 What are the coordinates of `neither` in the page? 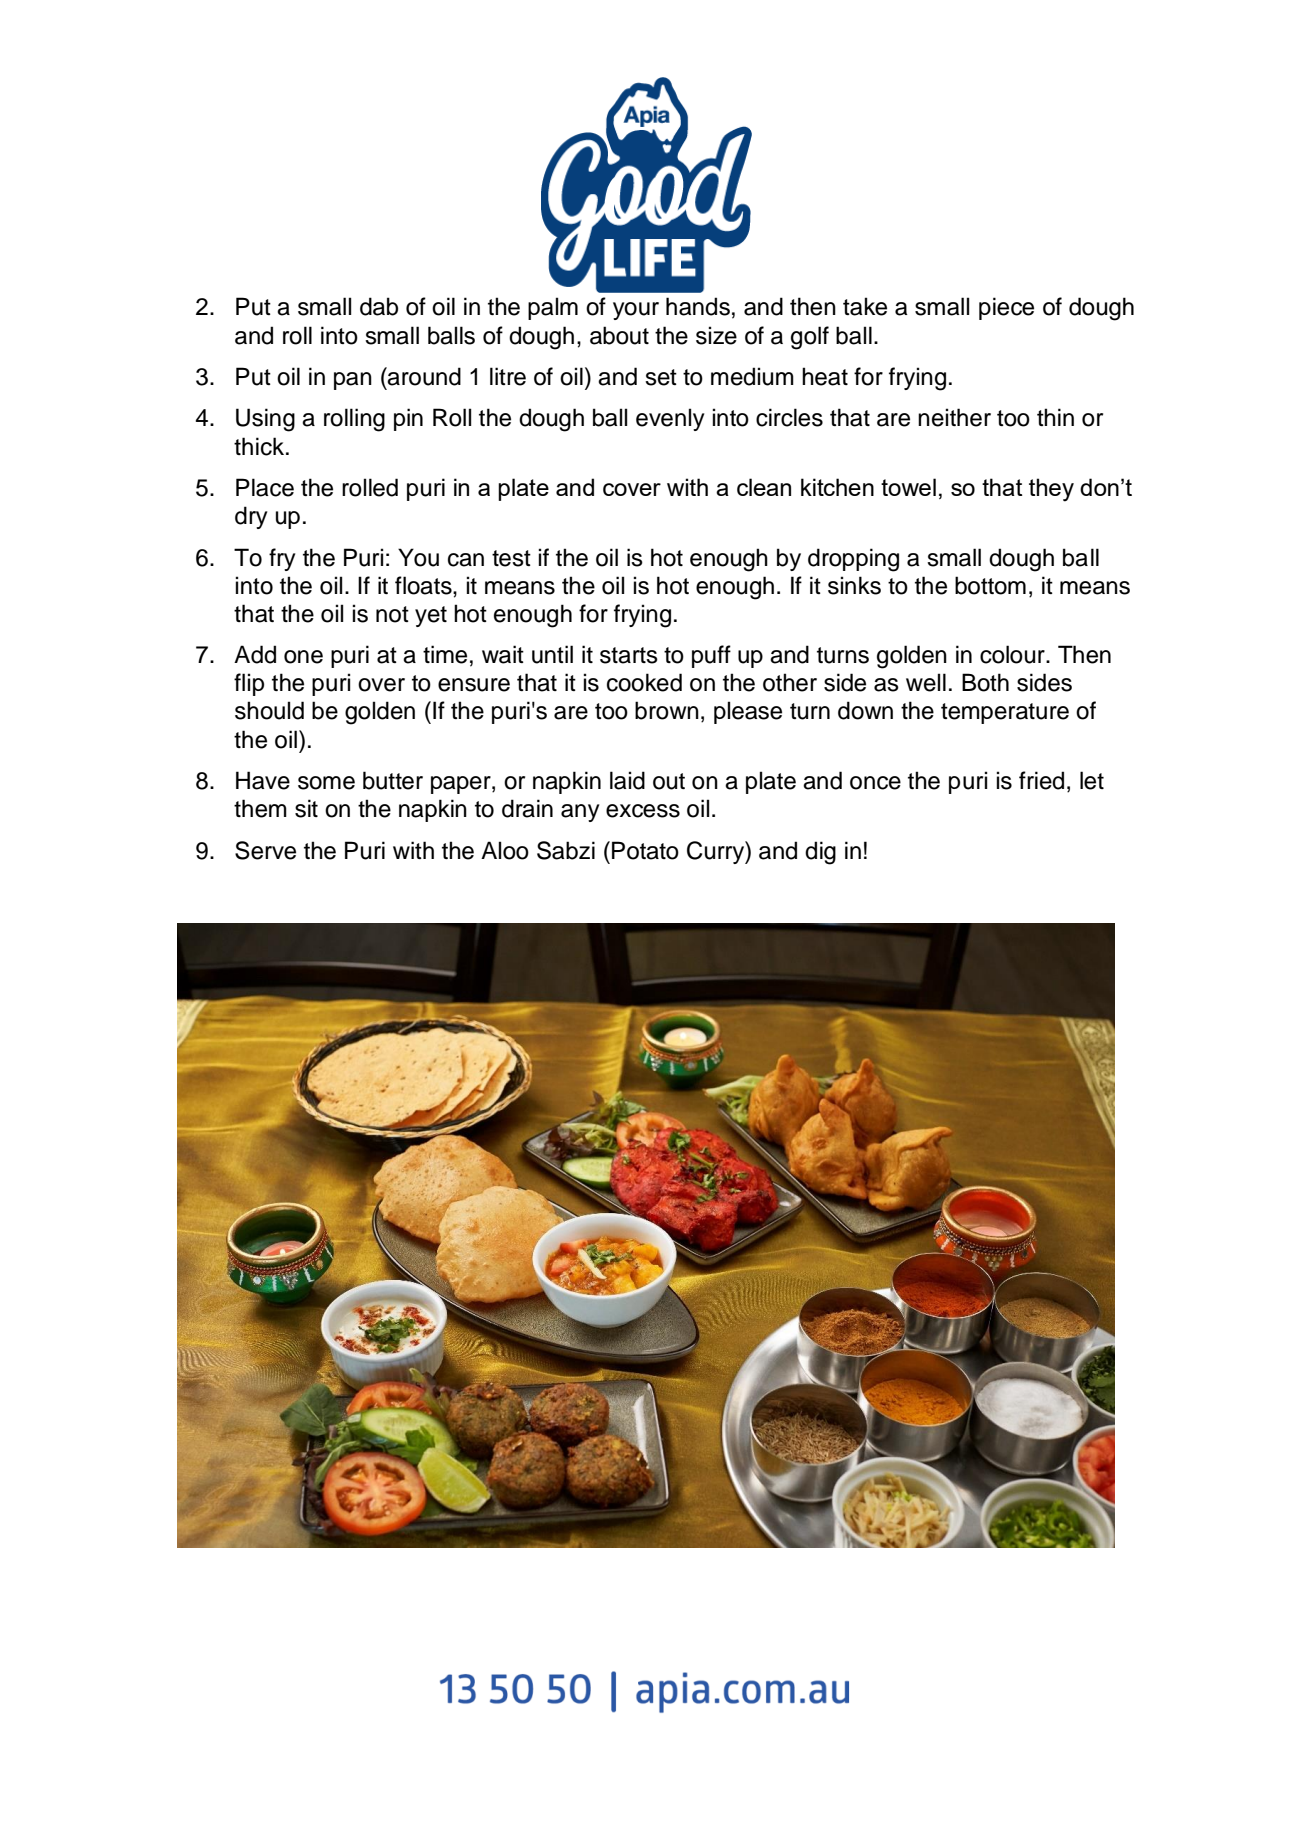 It's located at (954, 417).
